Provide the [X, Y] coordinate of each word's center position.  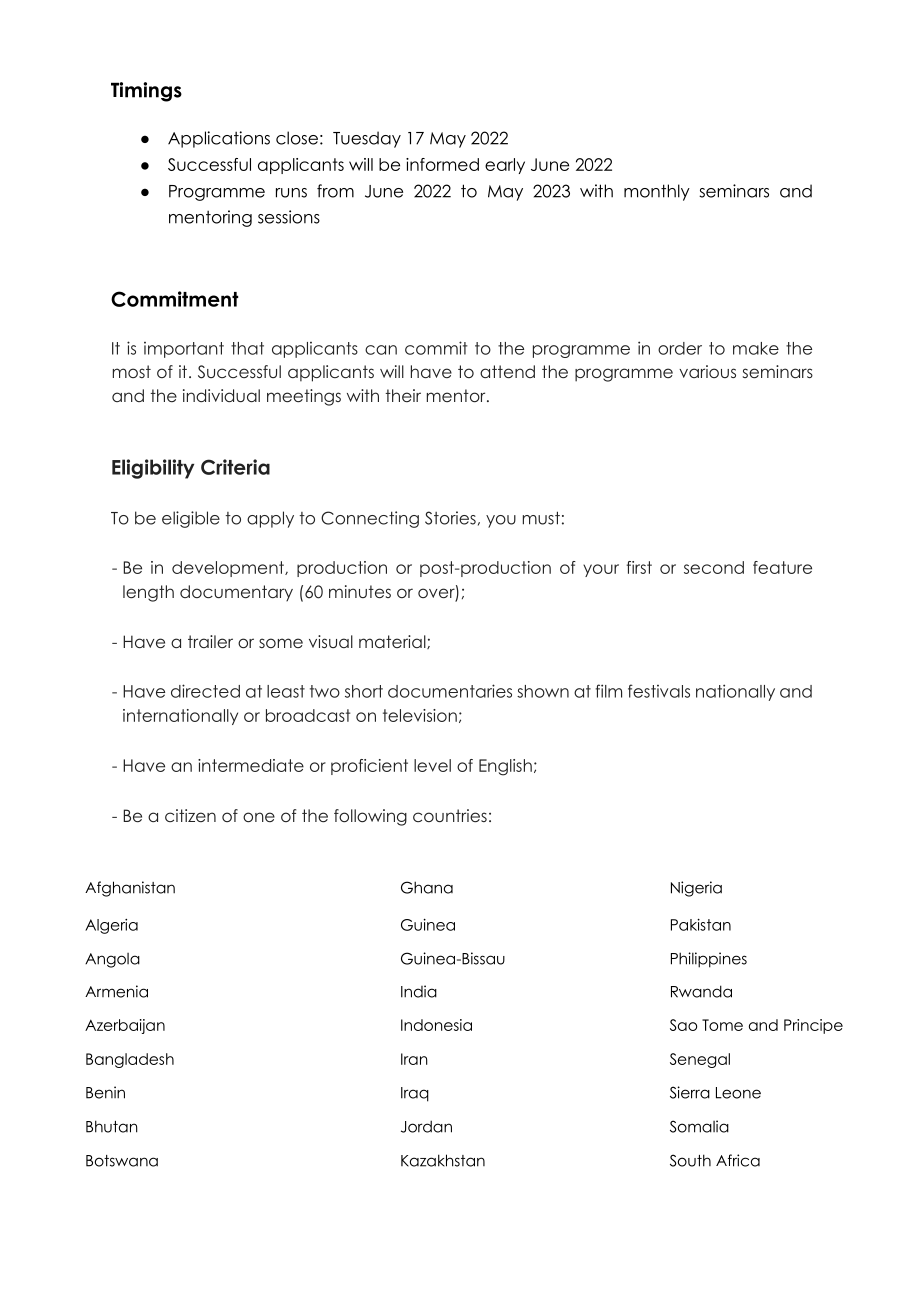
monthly [657, 192]
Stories [450, 518]
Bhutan [112, 1126]
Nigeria [696, 889]
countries [450, 815]
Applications [219, 139]
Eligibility [153, 469]
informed [442, 164]
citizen [190, 815]
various [707, 371]
